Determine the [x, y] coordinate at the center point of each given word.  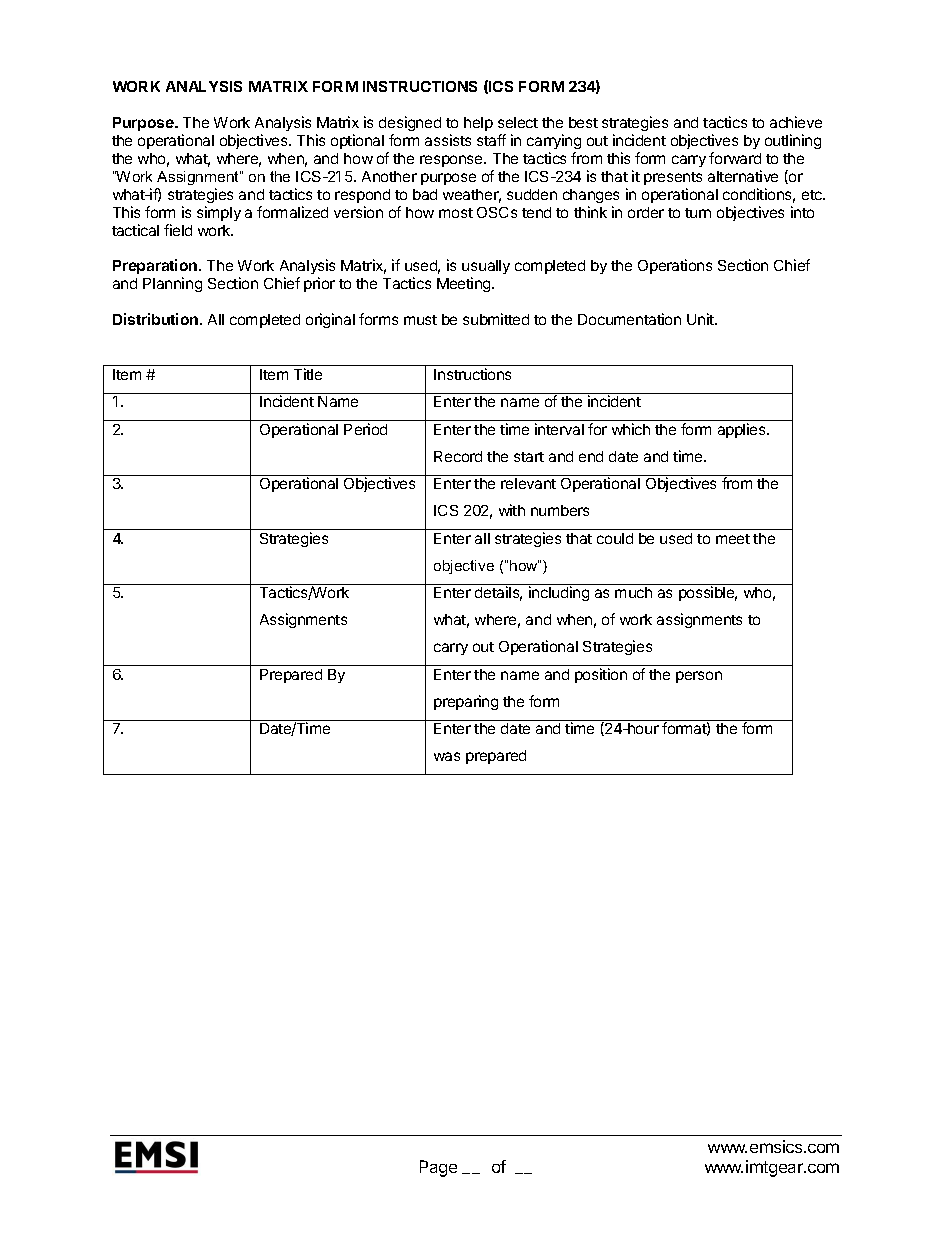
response [452, 161]
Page [438, 1168]
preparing [466, 702]
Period [365, 429]
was [447, 756]
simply [219, 213]
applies [743, 430]
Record [458, 456]
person [699, 677]
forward [735, 158]
